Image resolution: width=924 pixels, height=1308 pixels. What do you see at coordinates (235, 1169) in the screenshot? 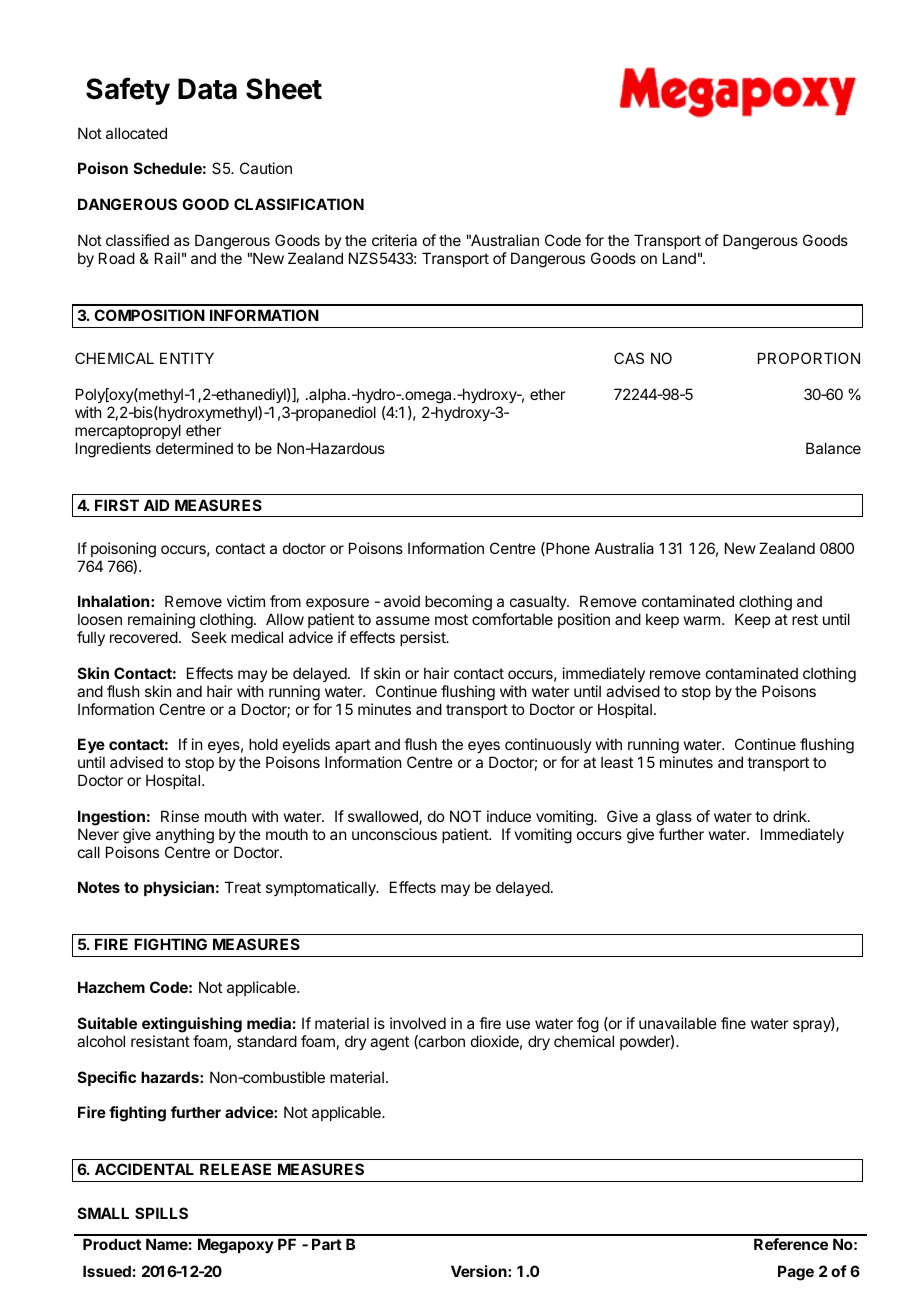
I see `RELEASE` at bounding box center [235, 1169].
